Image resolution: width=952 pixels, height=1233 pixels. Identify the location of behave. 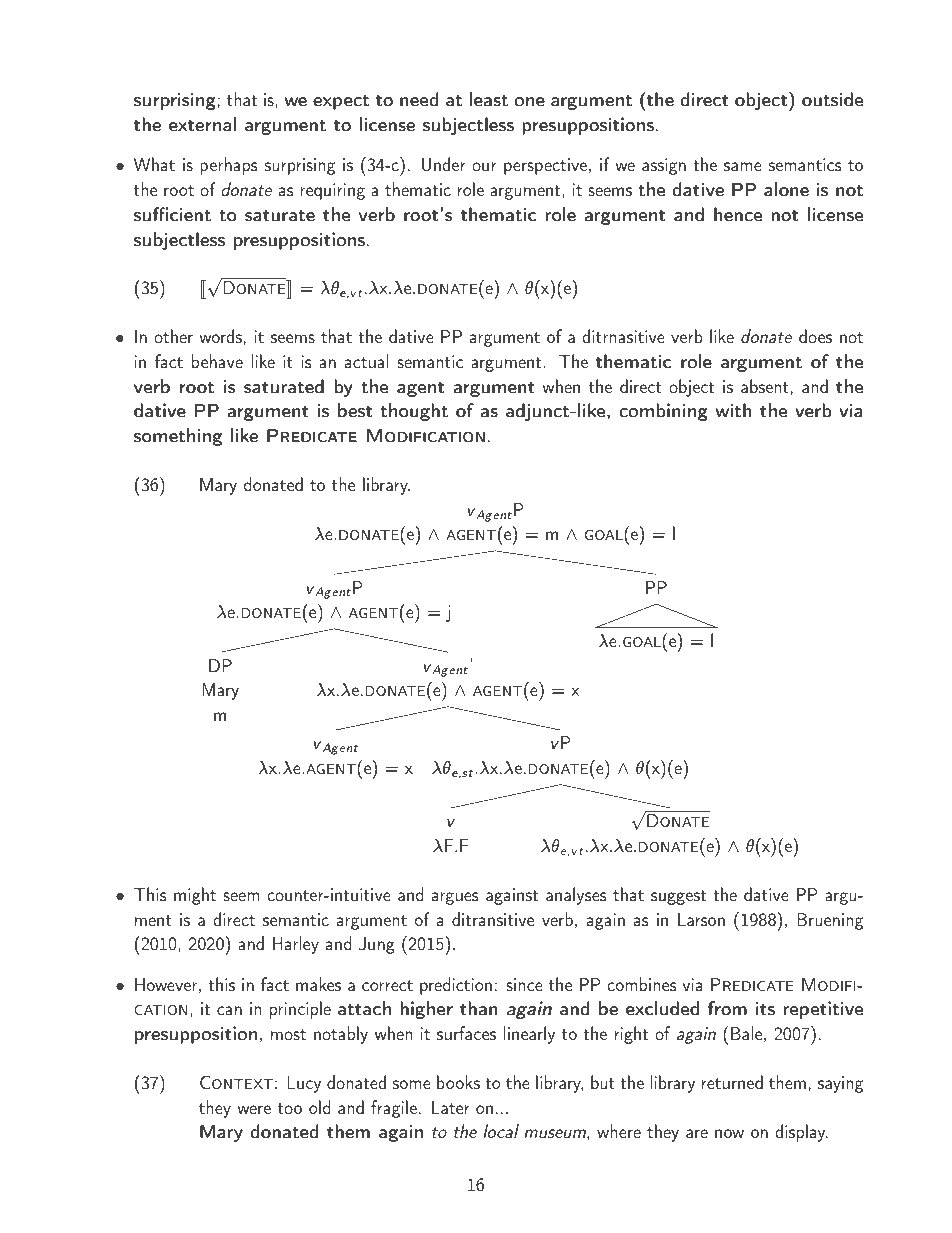
(217, 361).
